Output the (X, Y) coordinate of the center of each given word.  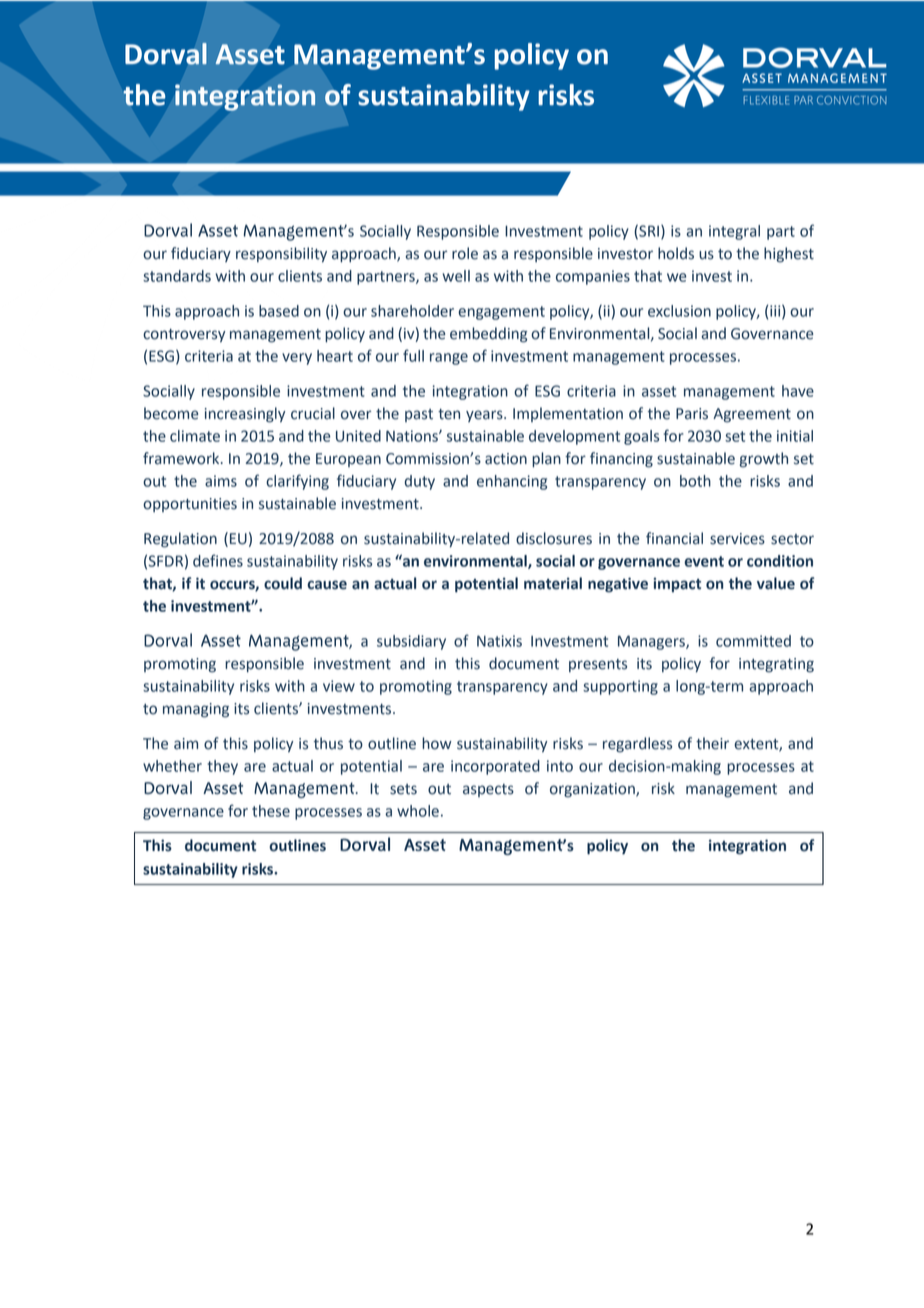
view (339, 686)
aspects (488, 790)
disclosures (554, 538)
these (271, 811)
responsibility (281, 255)
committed (753, 641)
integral (734, 232)
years (485, 416)
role (465, 253)
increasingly (245, 415)
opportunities (190, 505)
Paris (692, 414)
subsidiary (411, 642)
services (737, 539)
